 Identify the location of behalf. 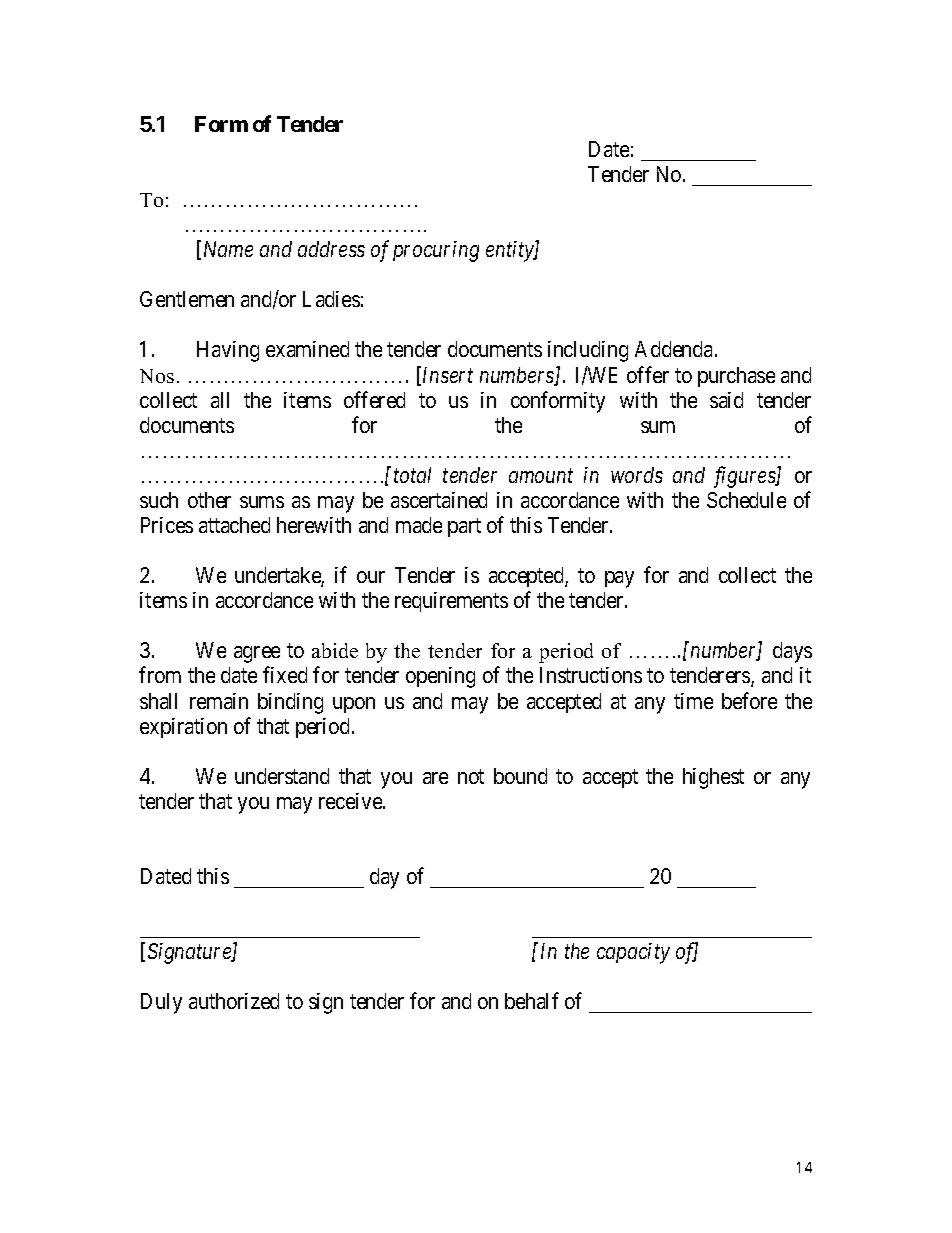
(532, 1000).
